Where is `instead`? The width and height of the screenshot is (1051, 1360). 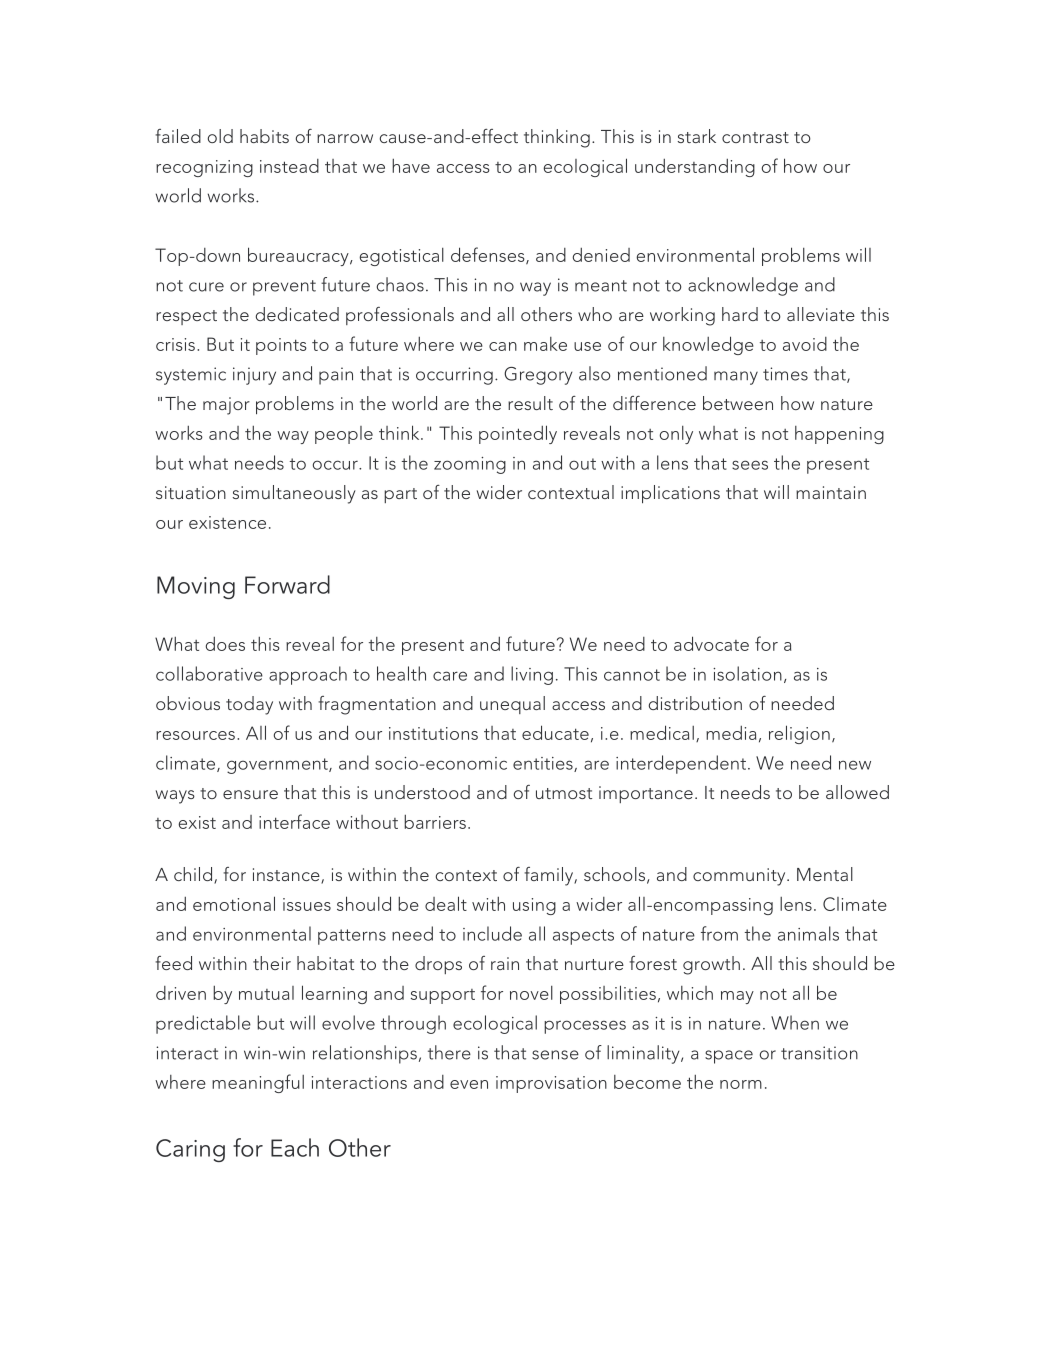 instead is located at coordinates (289, 166).
